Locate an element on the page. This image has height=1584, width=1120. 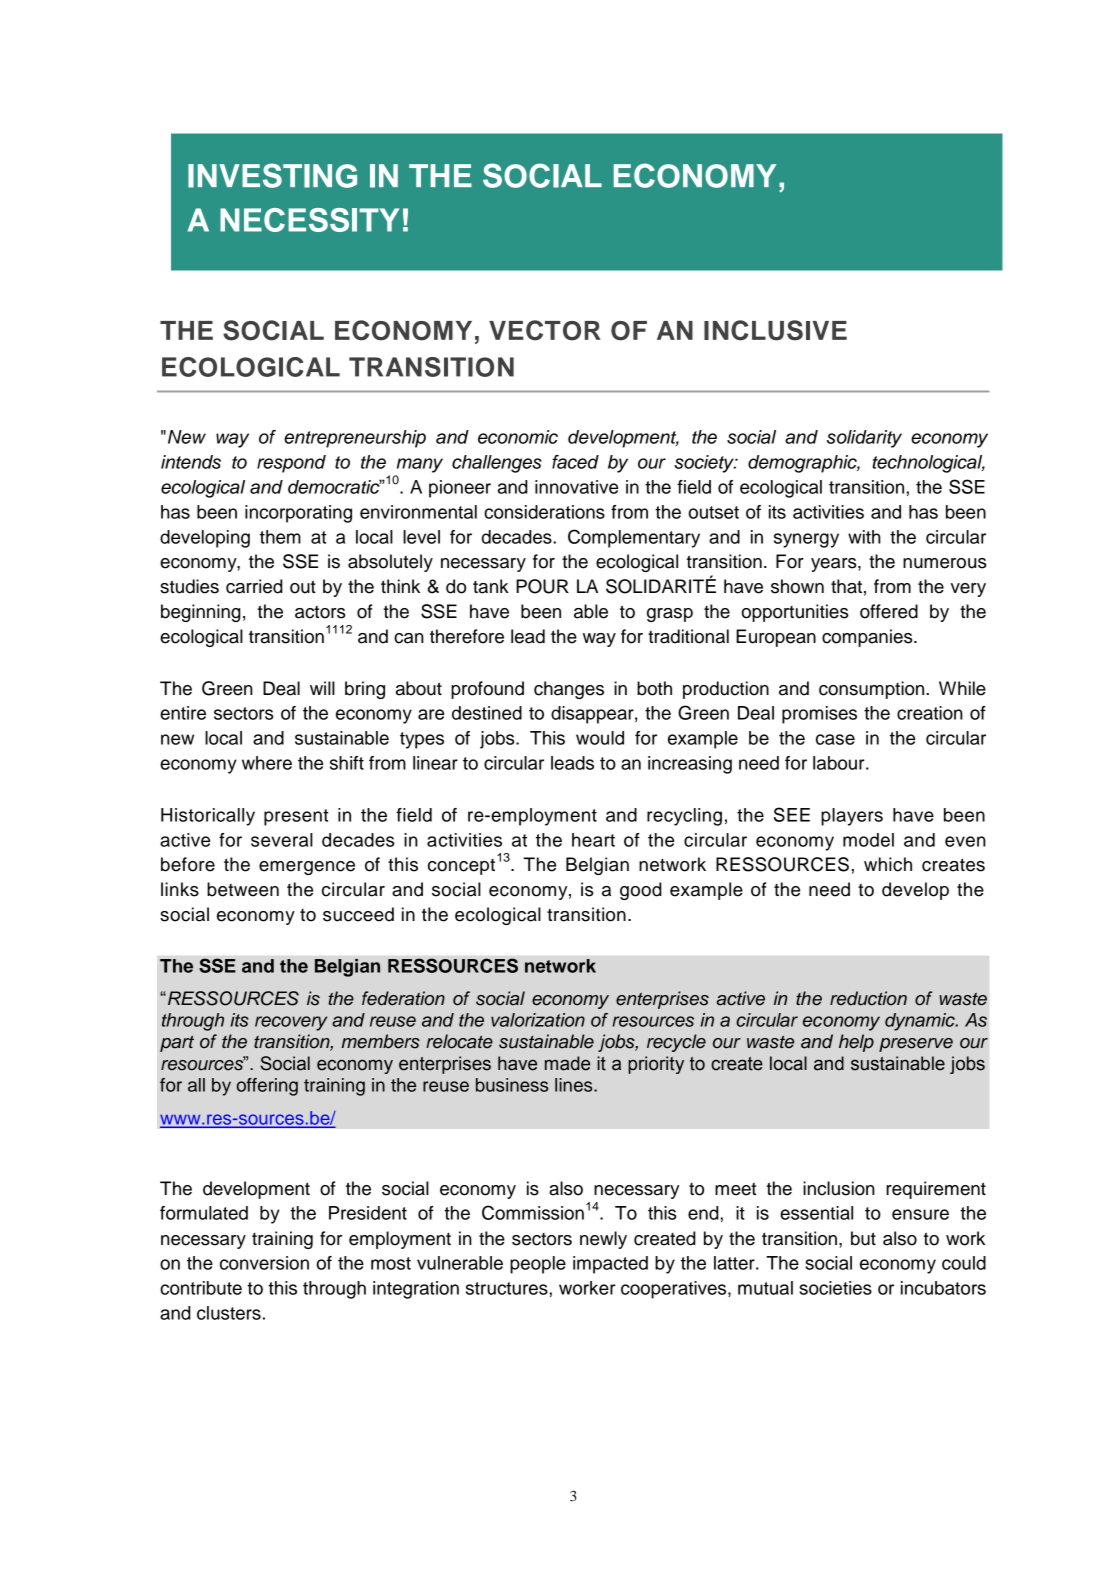
POUR is located at coordinates (542, 586).
